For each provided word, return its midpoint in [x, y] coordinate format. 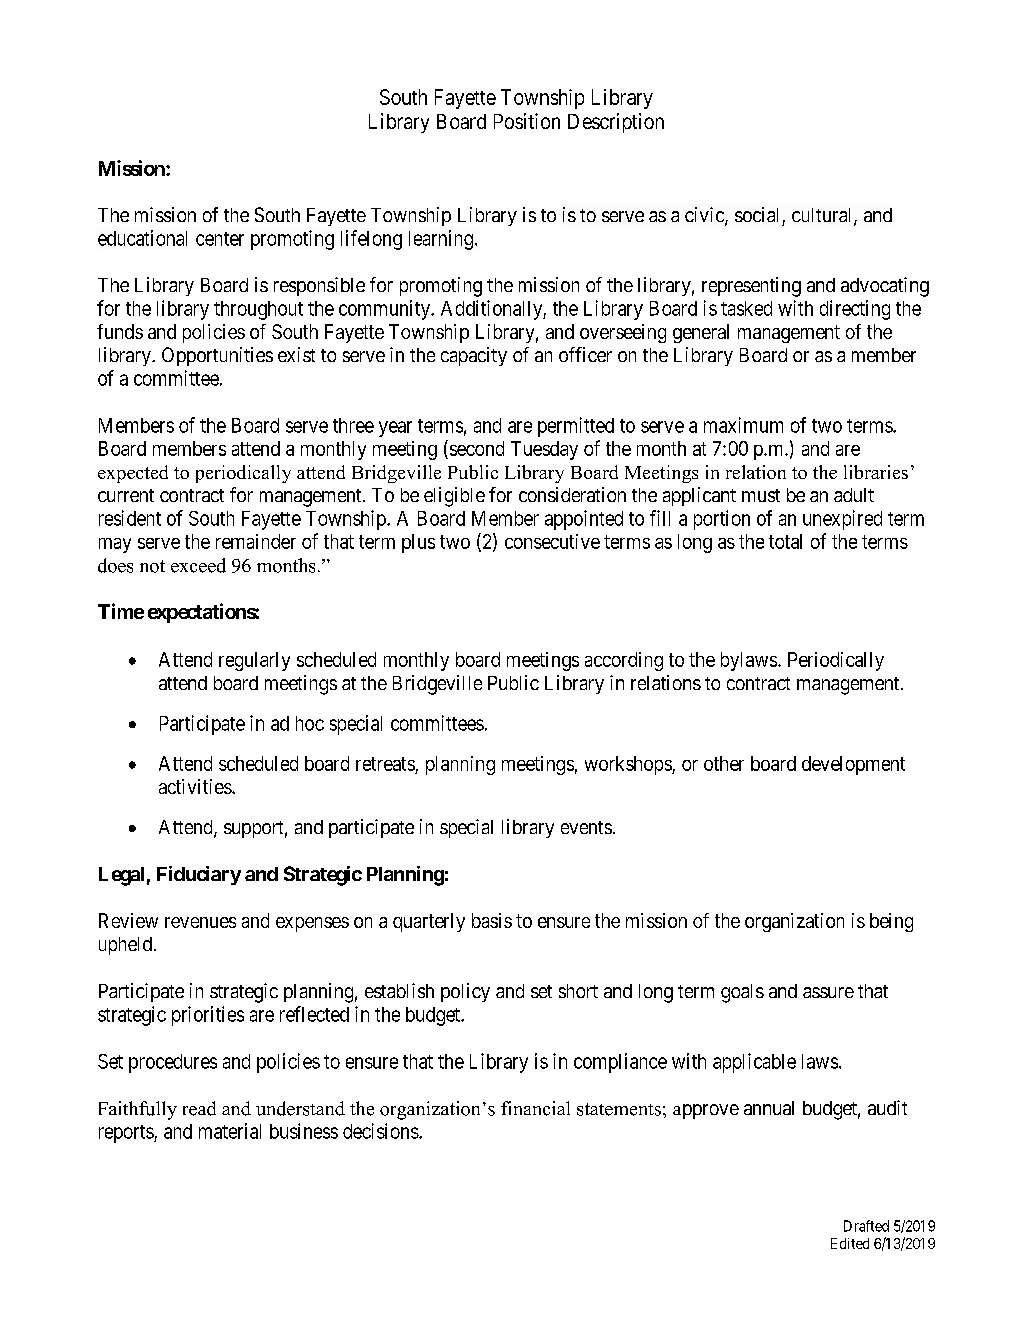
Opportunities [217, 356]
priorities [208, 1016]
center [220, 239]
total [785, 541]
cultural [823, 216]
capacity [474, 356]
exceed [198, 565]
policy [465, 992]
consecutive [552, 541]
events [586, 827]
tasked [746, 308]
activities [196, 786]
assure [828, 992]
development [853, 765]
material [230, 1131]
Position [527, 121]
